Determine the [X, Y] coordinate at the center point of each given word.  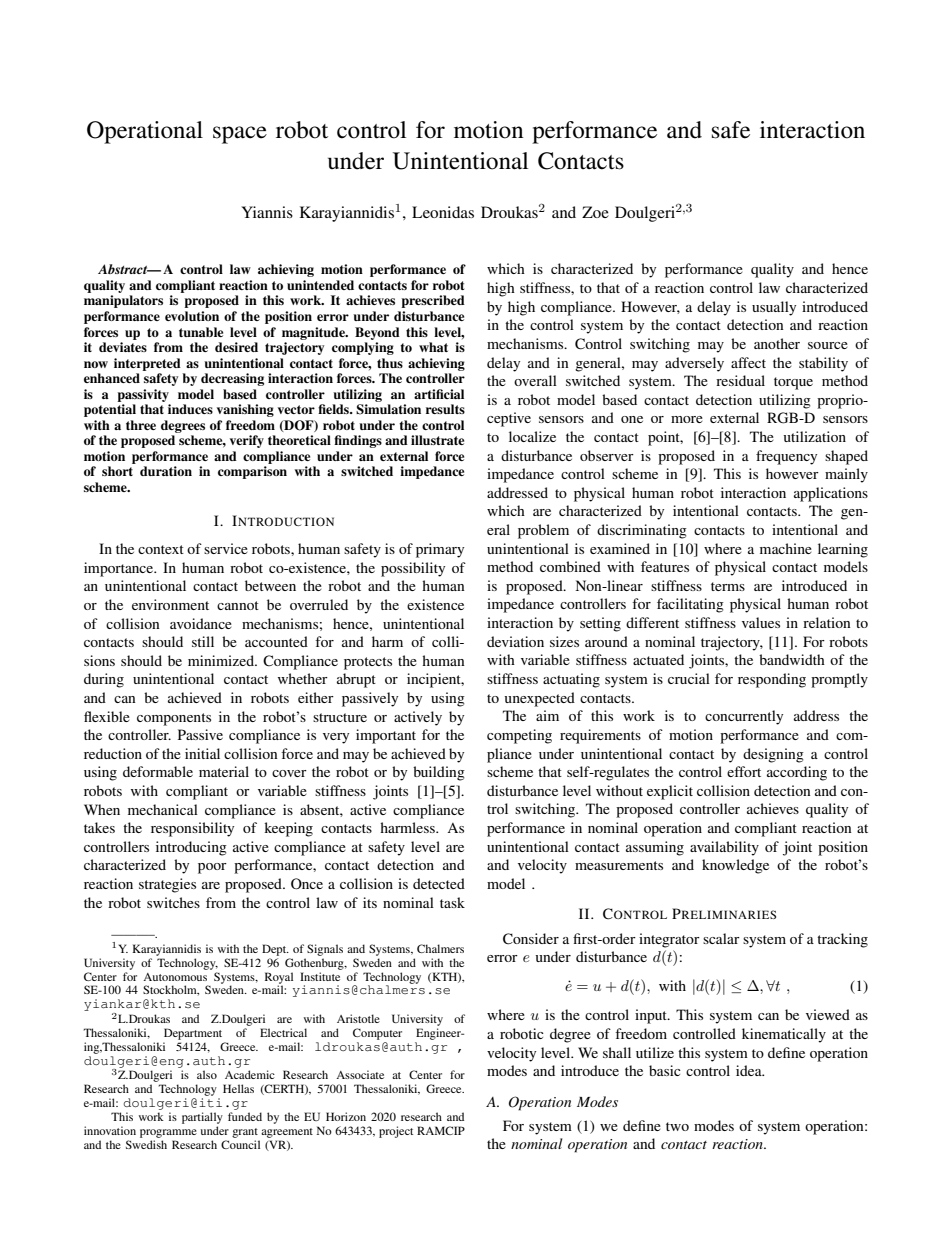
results [445, 409]
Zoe [595, 212]
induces [190, 409]
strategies [167, 885]
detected [439, 883]
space [240, 135]
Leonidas [443, 212]
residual [740, 380]
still [203, 641]
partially [202, 1118]
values [761, 622]
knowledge [735, 866]
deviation [515, 641]
